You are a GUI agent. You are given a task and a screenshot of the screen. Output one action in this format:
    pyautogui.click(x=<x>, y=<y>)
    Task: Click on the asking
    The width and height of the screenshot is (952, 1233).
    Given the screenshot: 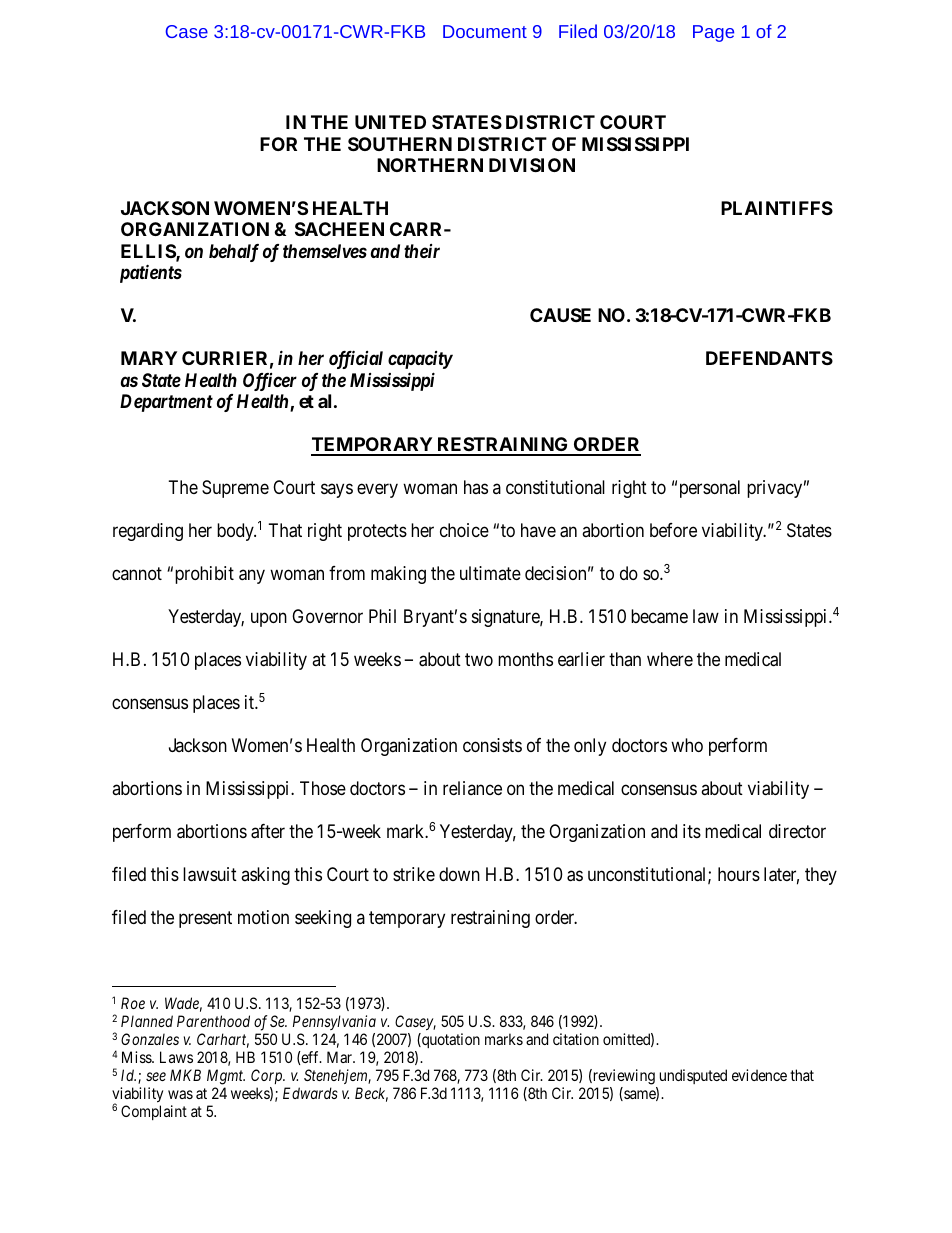 What is the action you would take?
    pyautogui.click(x=265, y=876)
